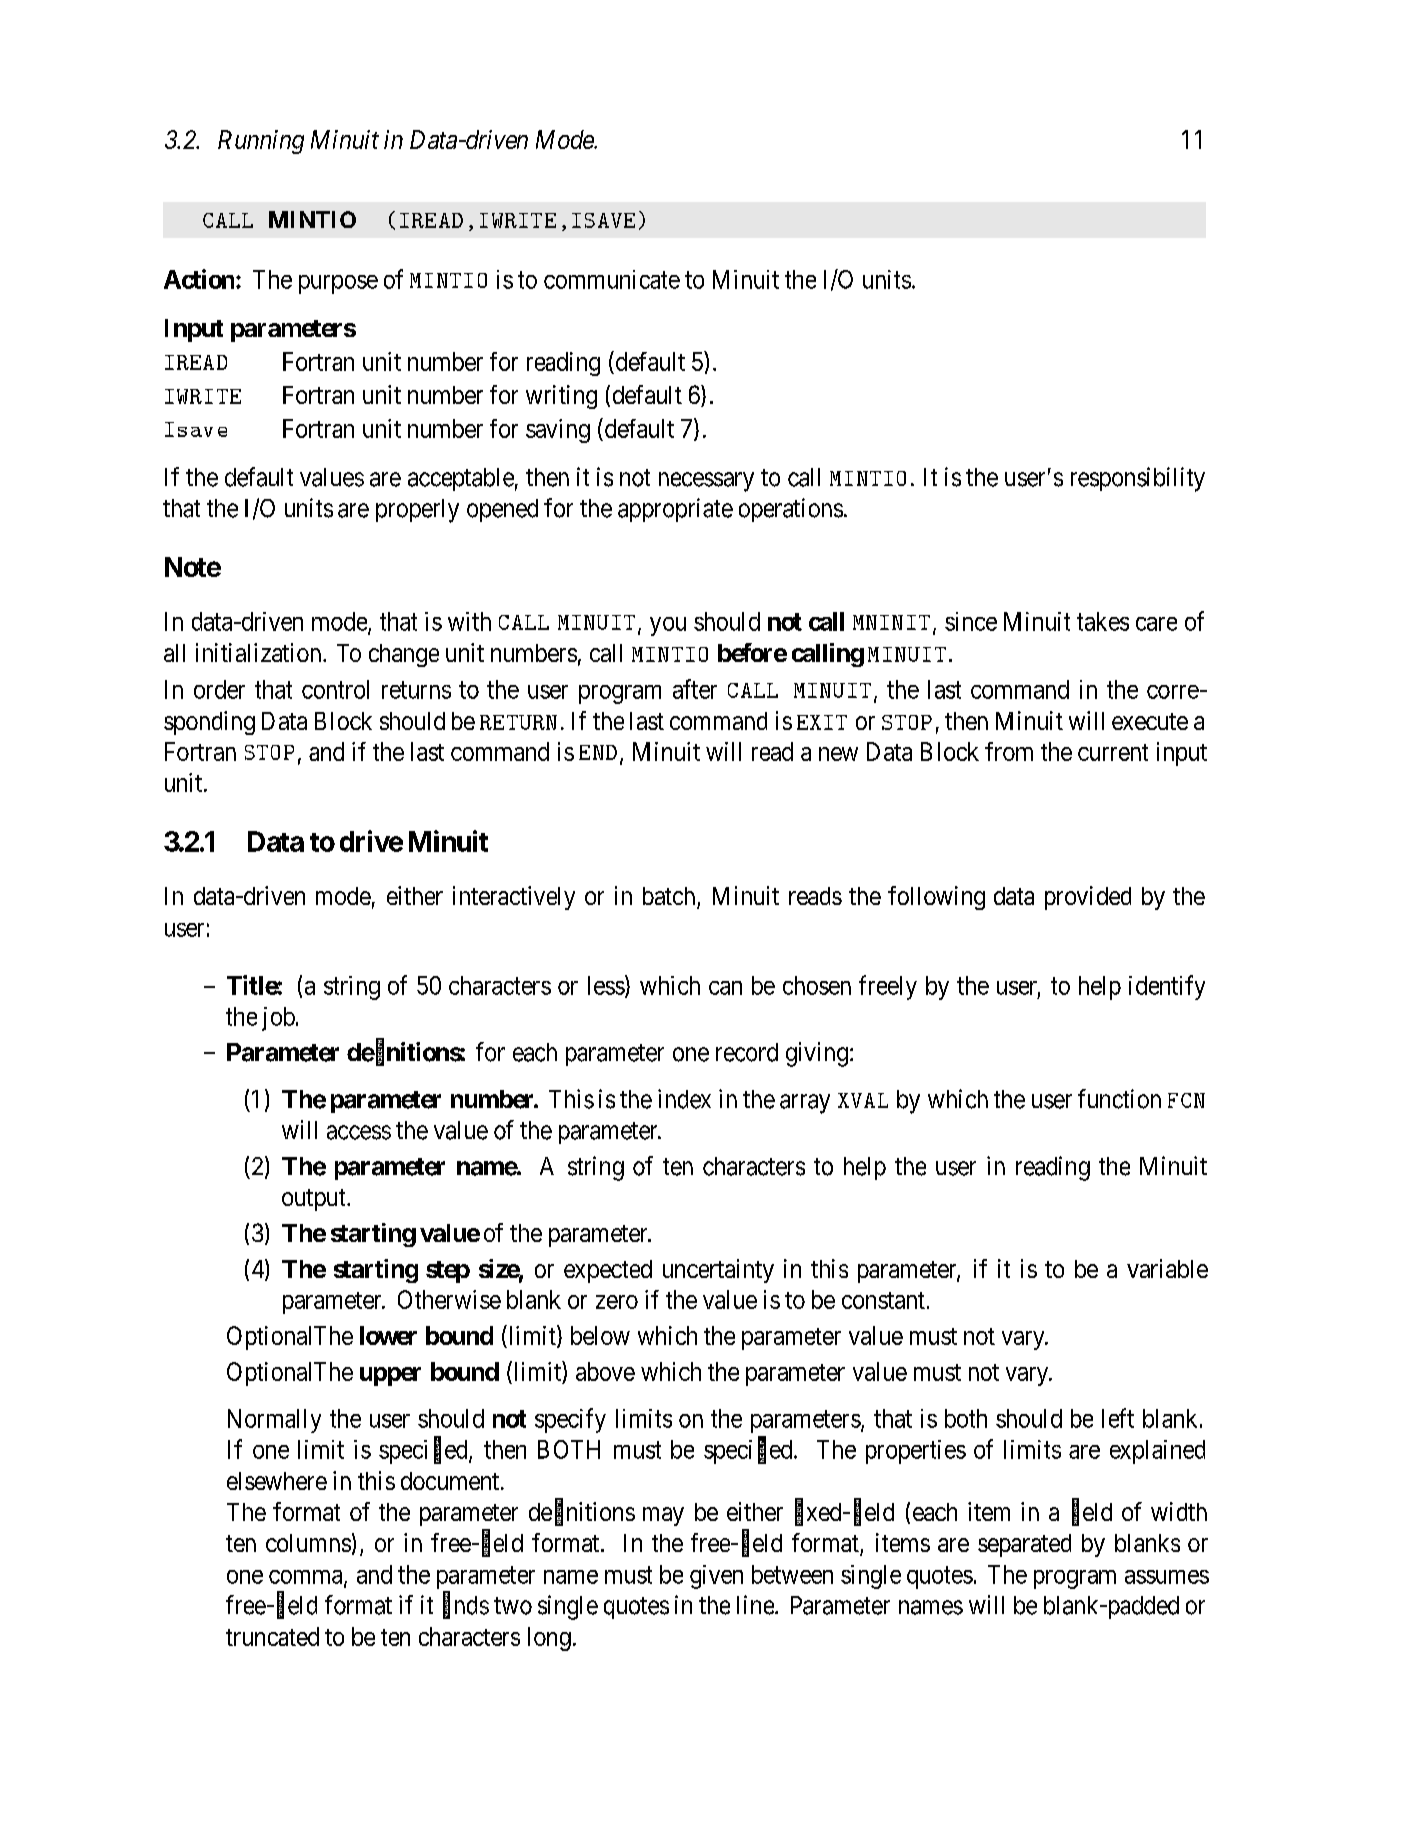  What do you see at coordinates (272, 1636) in the screenshot?
I see `truncated` at bounding box center [272, 1636].
